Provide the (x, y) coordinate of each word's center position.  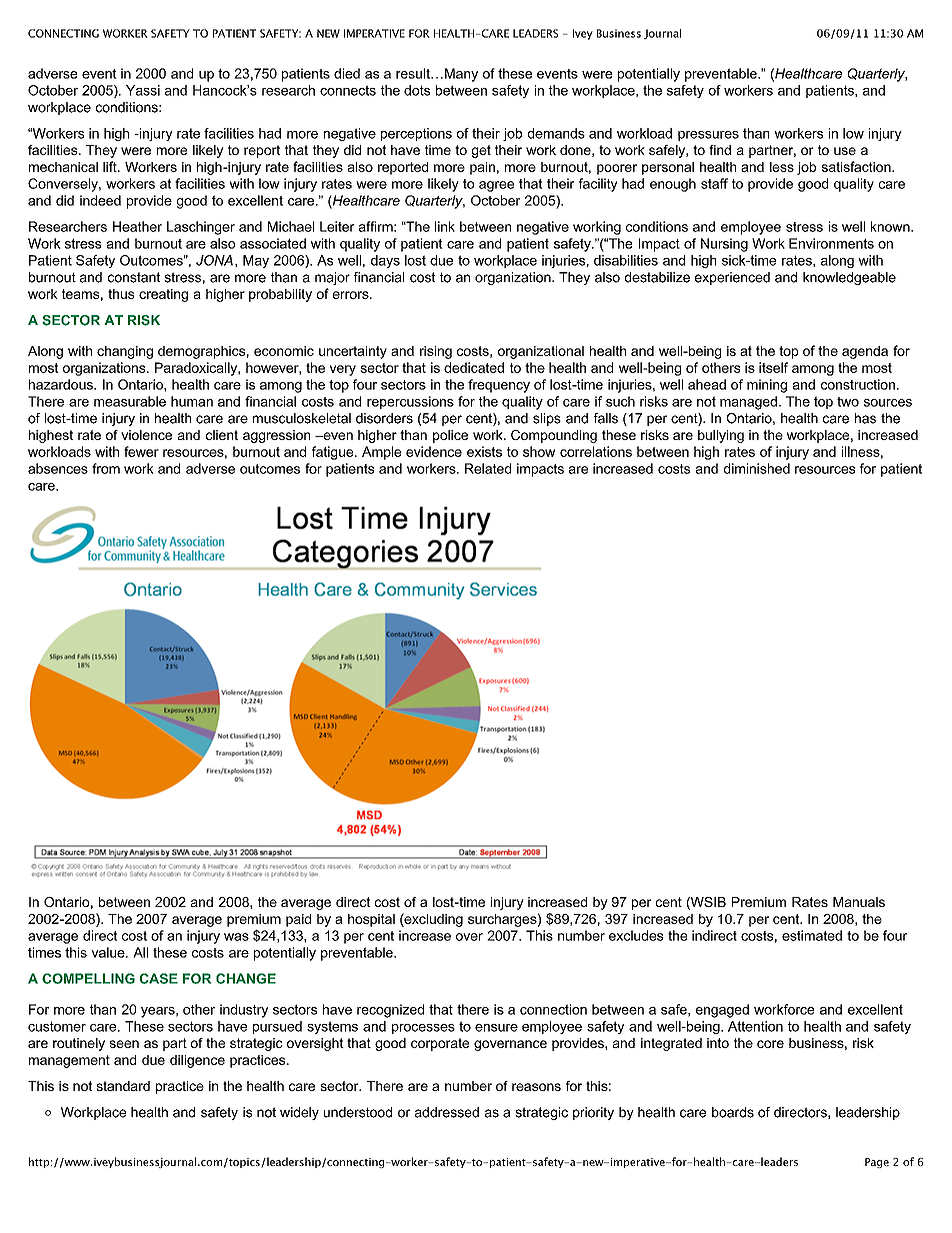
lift (111, 166)
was (236, 937)
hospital (371, 920)
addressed (447, 1112)
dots (417, 90)
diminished (757, 468)
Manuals (859, 902)
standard (123, 1086)
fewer (141, 451)
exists (484, 451)
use (845, 151)
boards (733, 1112)
